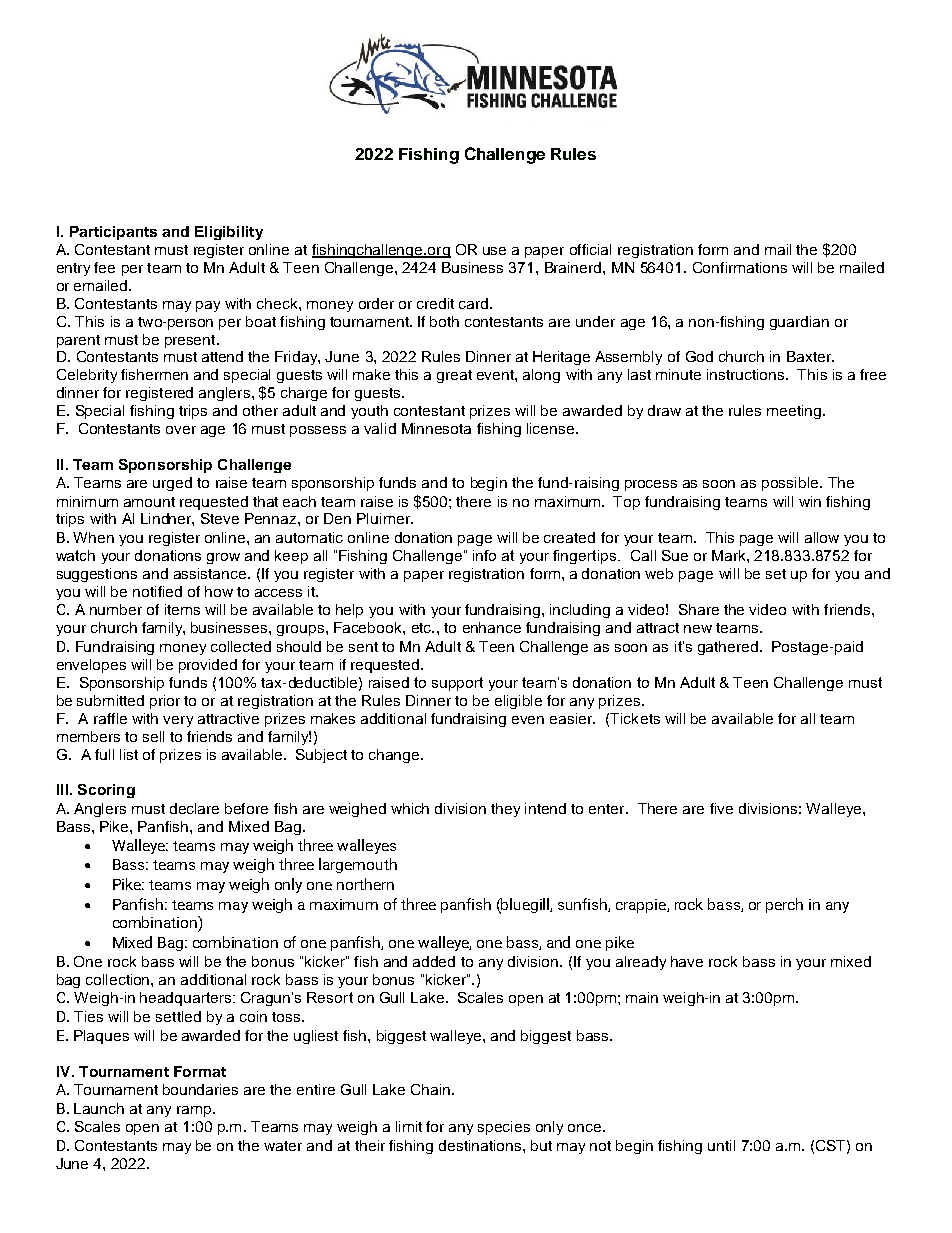 The image size is (952, 1233). Describe the element at coordinates (494, 251) in the screenshot. I see `use` at that location.
